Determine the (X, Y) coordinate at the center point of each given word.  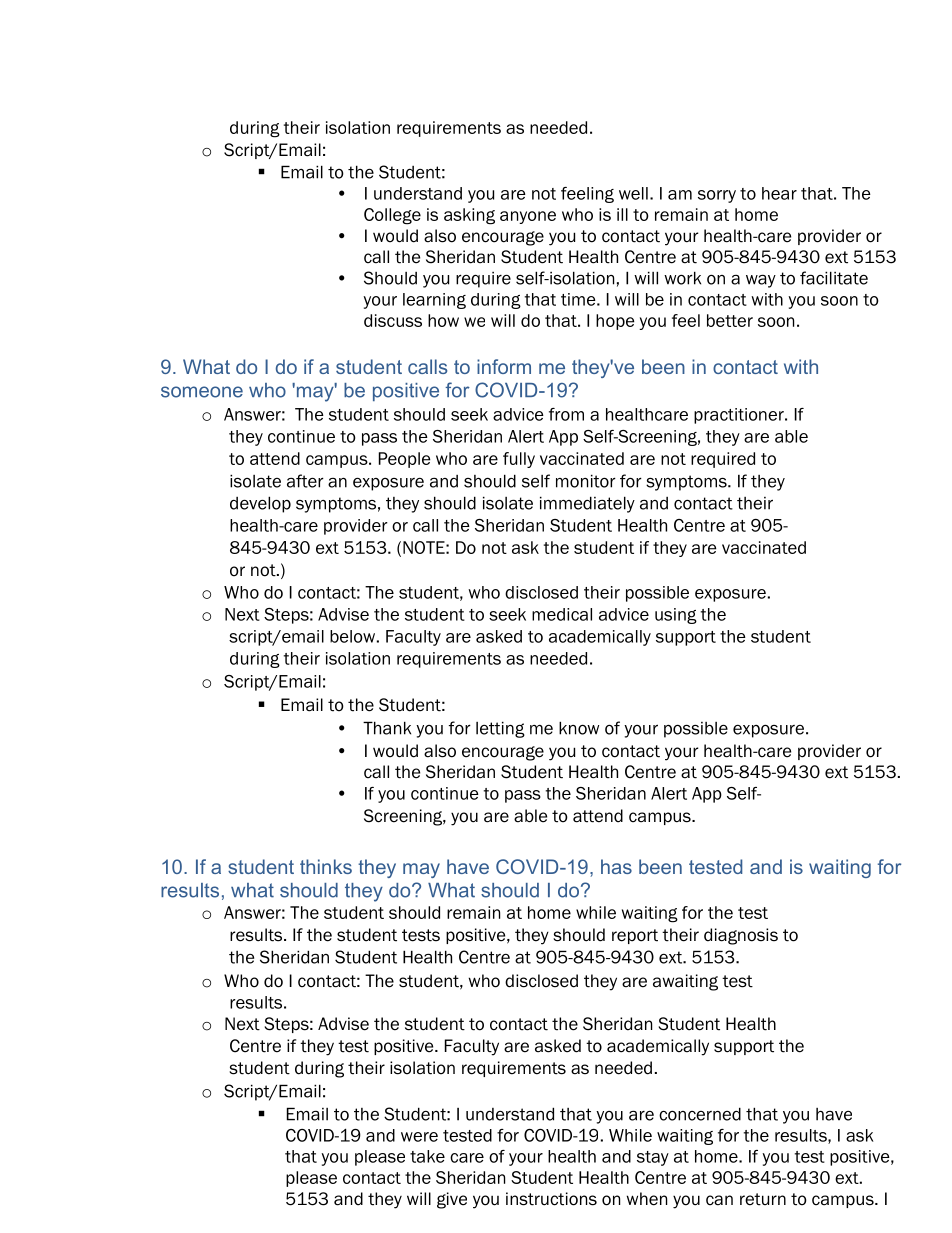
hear (779, 193)
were (419, 1137)
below (352, 636)
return (763, 1199)
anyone (528, 217)
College (392, 216)
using (676, 616)
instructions (551, 1199)
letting (500, 729)
